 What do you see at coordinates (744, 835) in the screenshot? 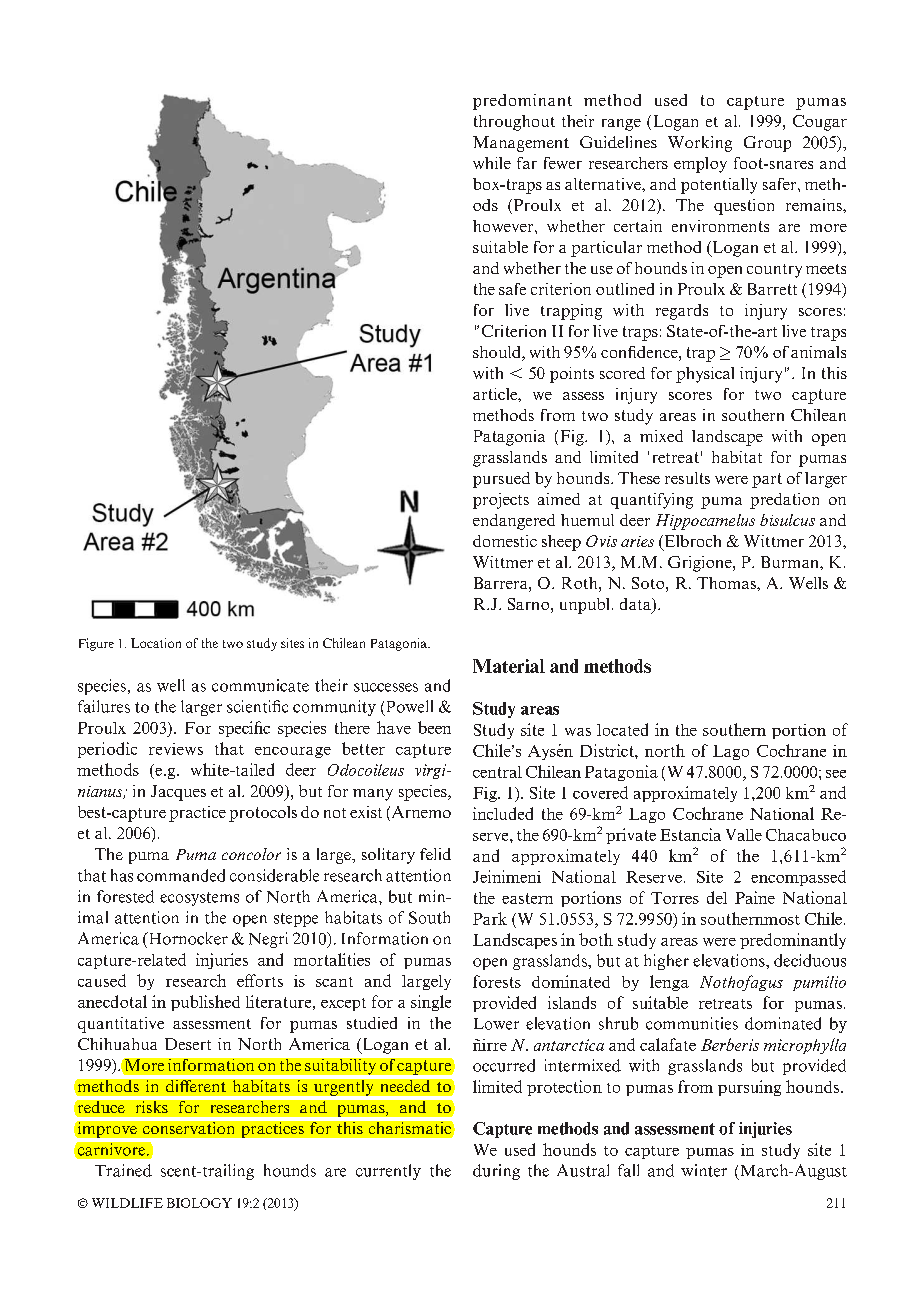
I see `Valle` at bounding box center [744, 835].
